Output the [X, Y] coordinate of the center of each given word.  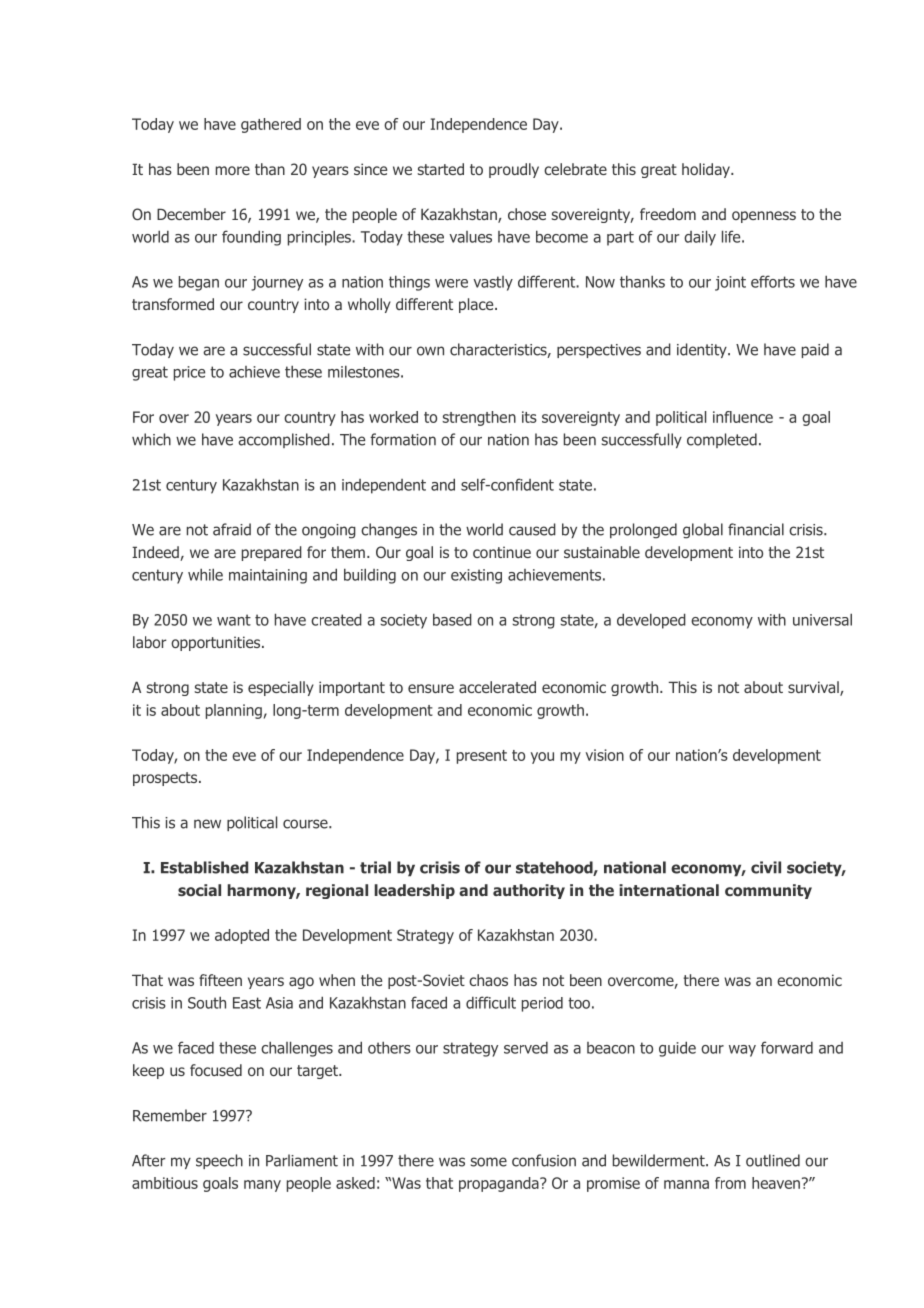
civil [766, 867]
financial [756, 529]
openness [764, 217]
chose [527, 214]
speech [219, 1161]
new [207, 824]
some [489, 1162]
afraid [232, 529]
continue [502, 552]
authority [529, 891]
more [233, 170]
